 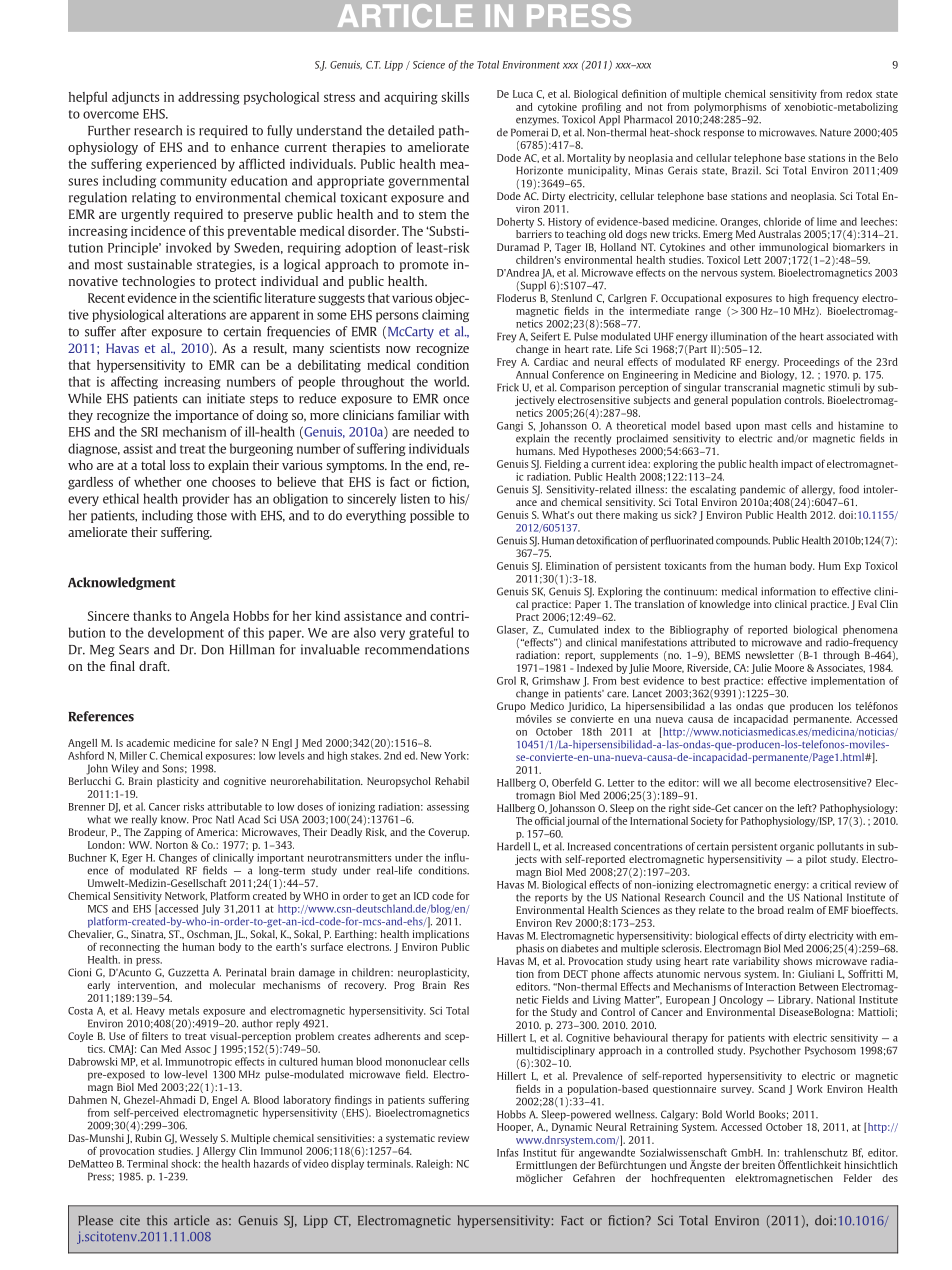 I want to click on affecting, so click(x=134, y=382).
